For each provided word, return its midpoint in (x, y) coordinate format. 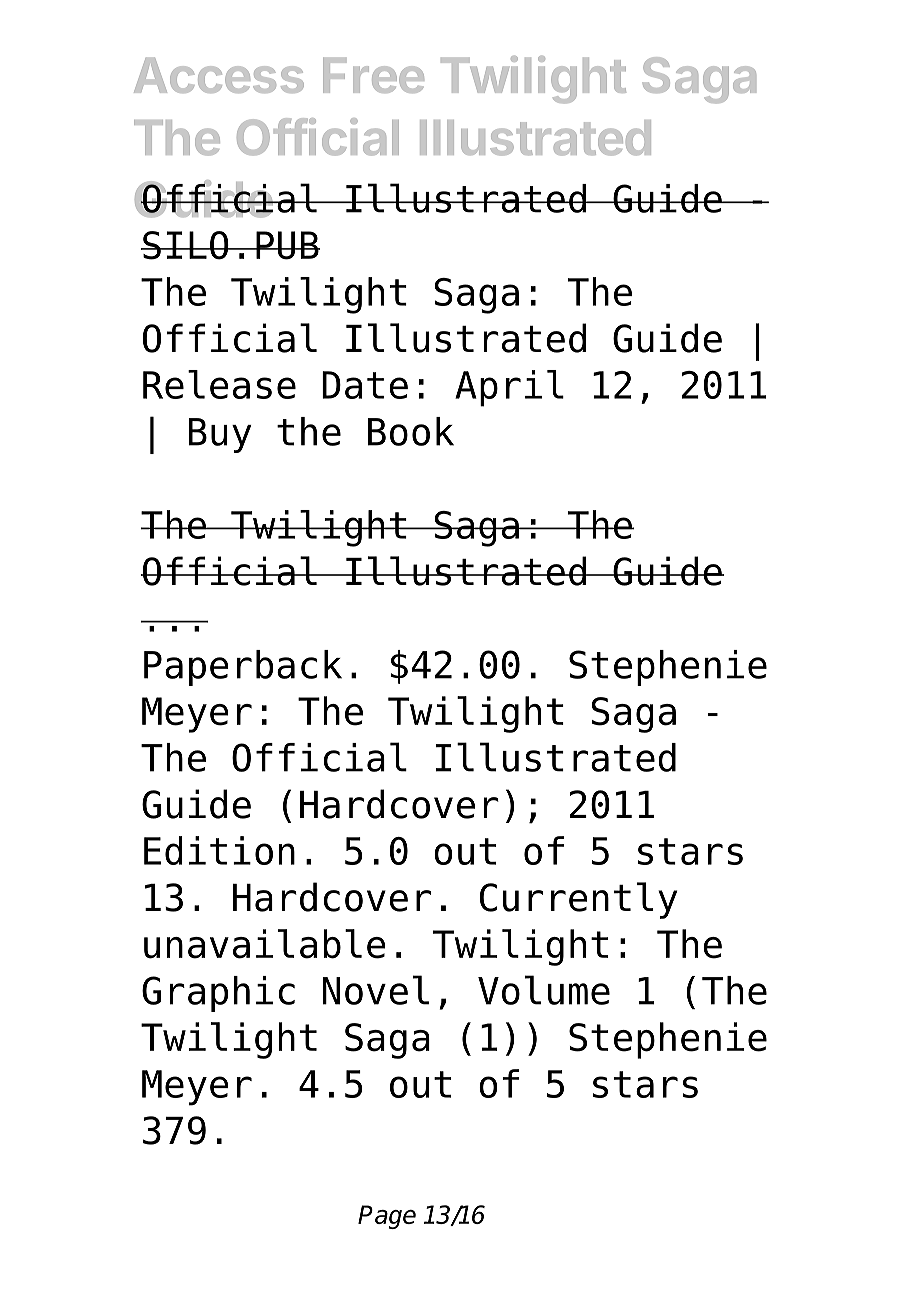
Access (219, 75)
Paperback (243, 668)
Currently (578, 900)
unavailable (265, 944)
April (509, 388)
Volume (544, 990)
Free (373, 75)
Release (219, 384)
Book (411, 431)
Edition (219, 850)
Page (387, 1217)
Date (365, 385)
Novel (375, 990)
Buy (220, 435)
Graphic (218, 994)
